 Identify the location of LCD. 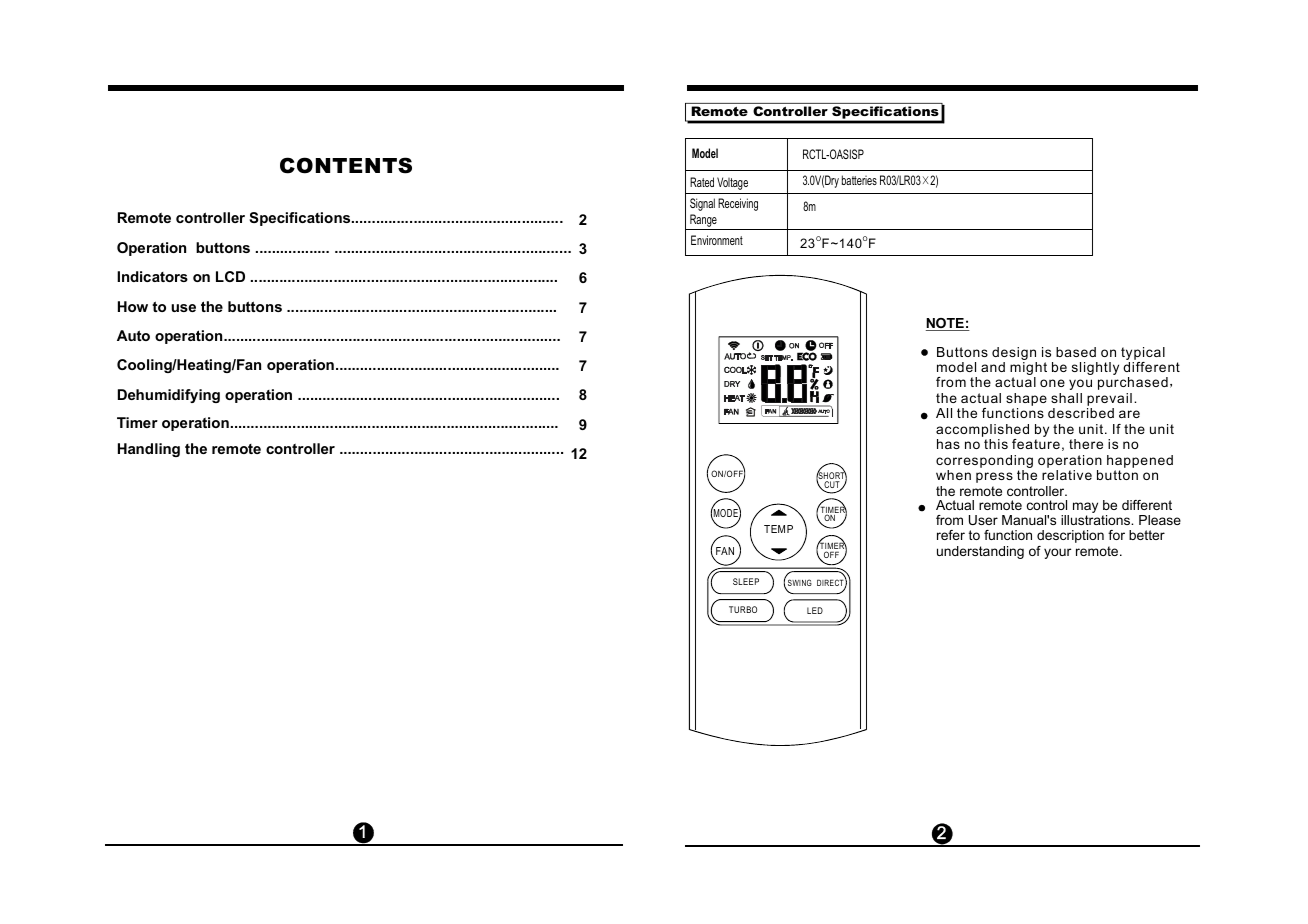
(230, 276).
